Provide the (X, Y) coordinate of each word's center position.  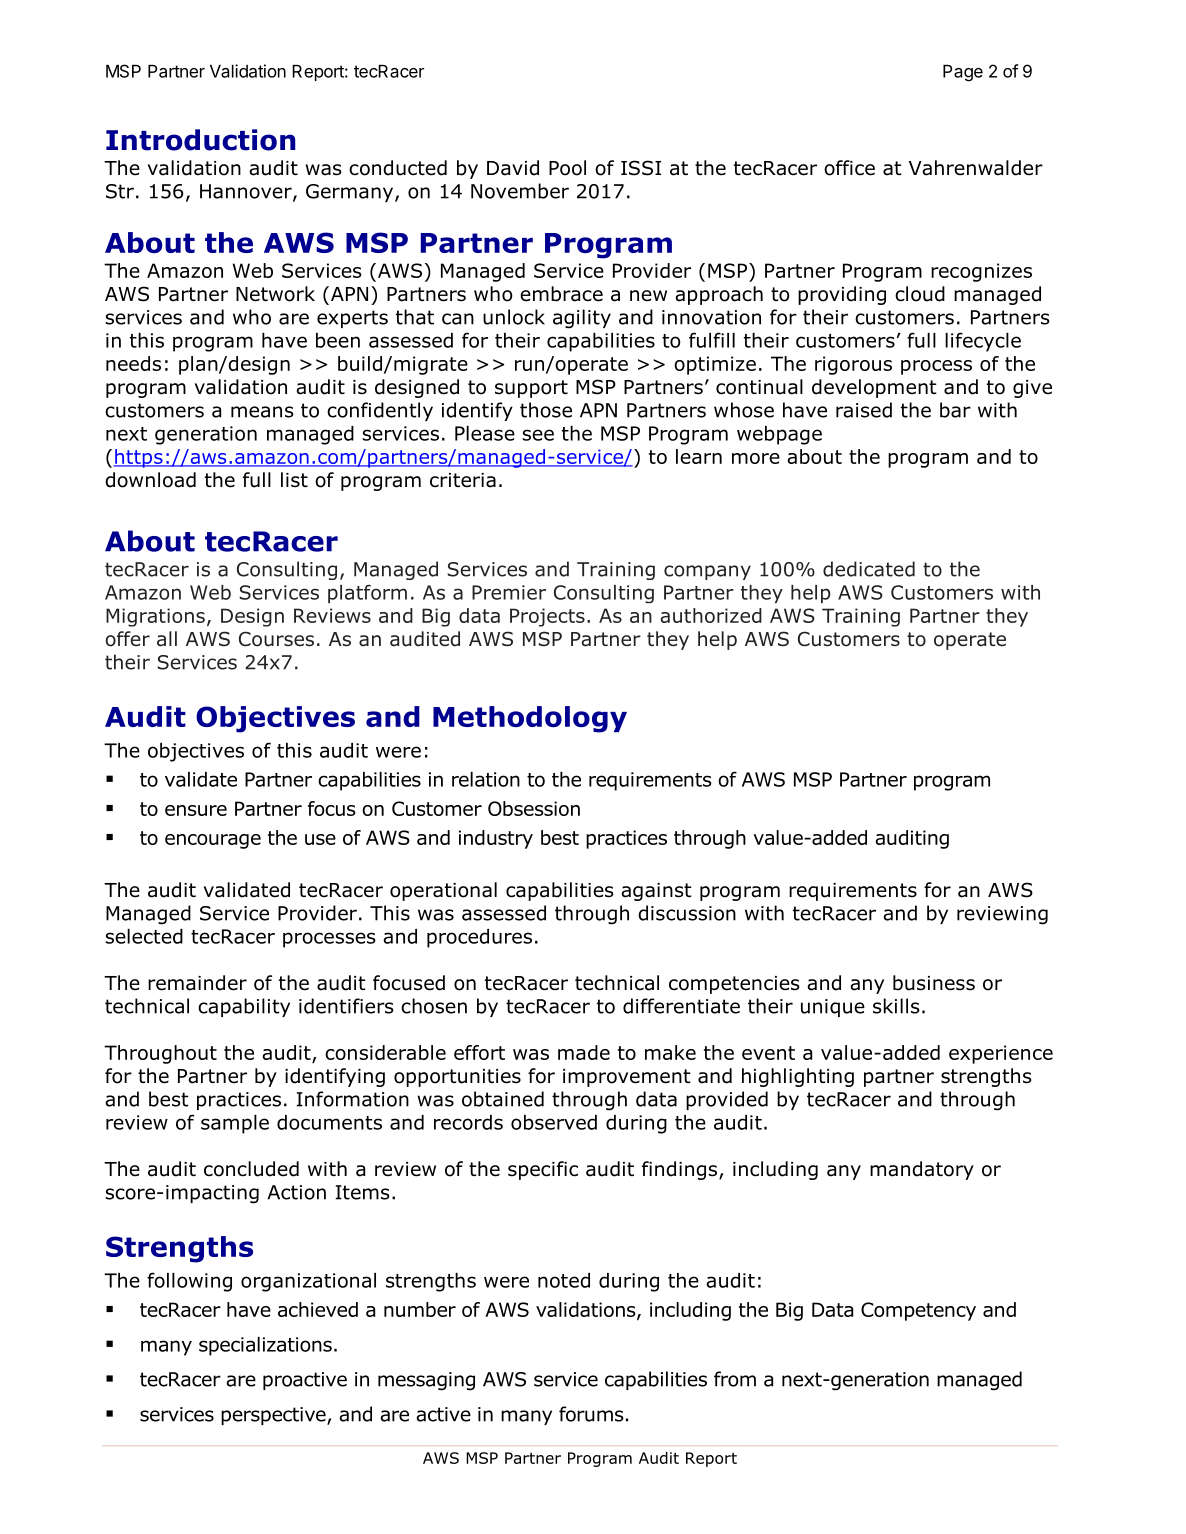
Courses (276, 639)
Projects (547, 617)
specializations (265, 1346)
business (934, 983)
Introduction (201, 140)
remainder (197, 983)
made (584, 1052)
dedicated (869, 569)
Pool (567, 168)
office (849, 168)
